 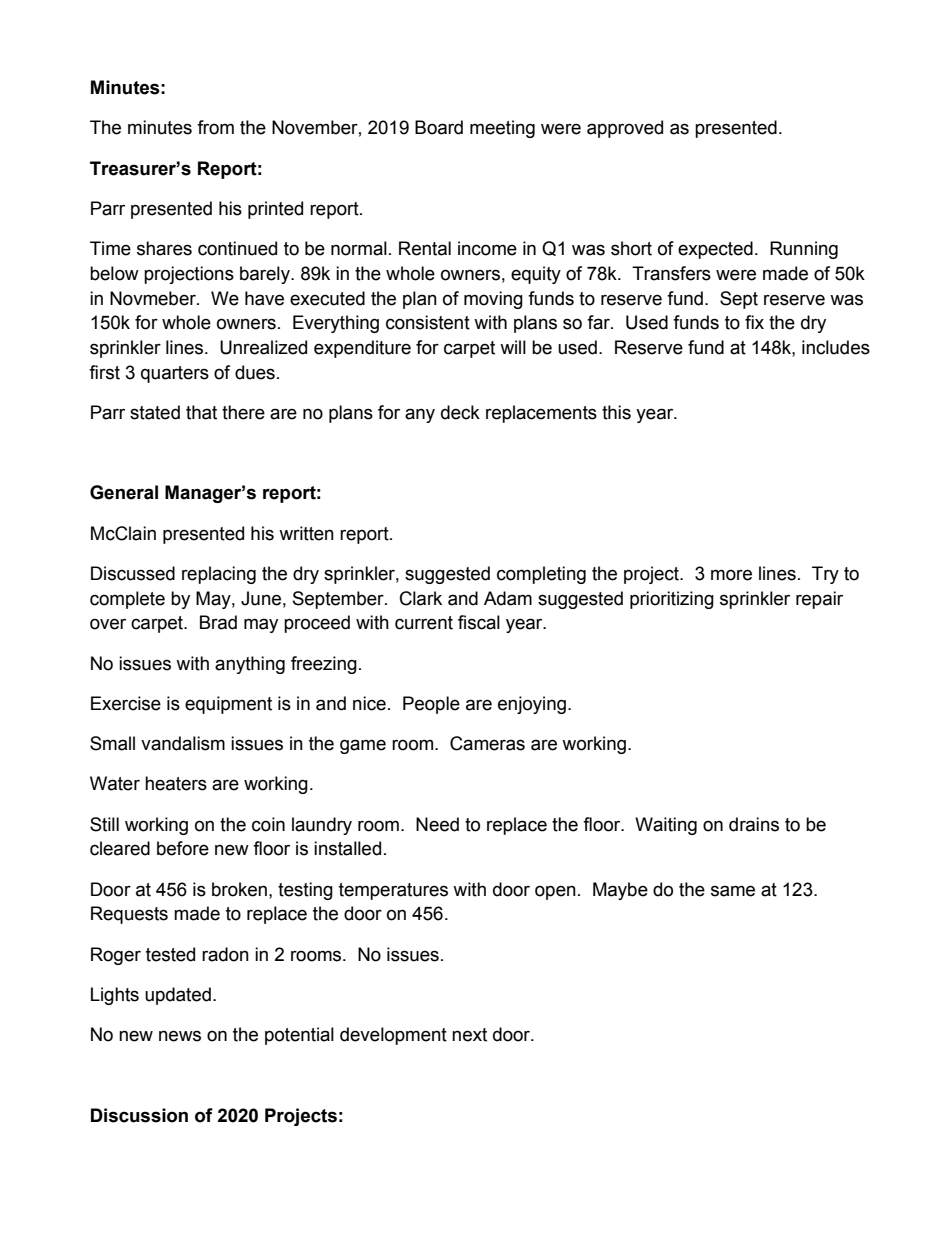 What do you see at coordinates (469, 1035) in the document?
I see `next` at bounding box center [469, 1035].
